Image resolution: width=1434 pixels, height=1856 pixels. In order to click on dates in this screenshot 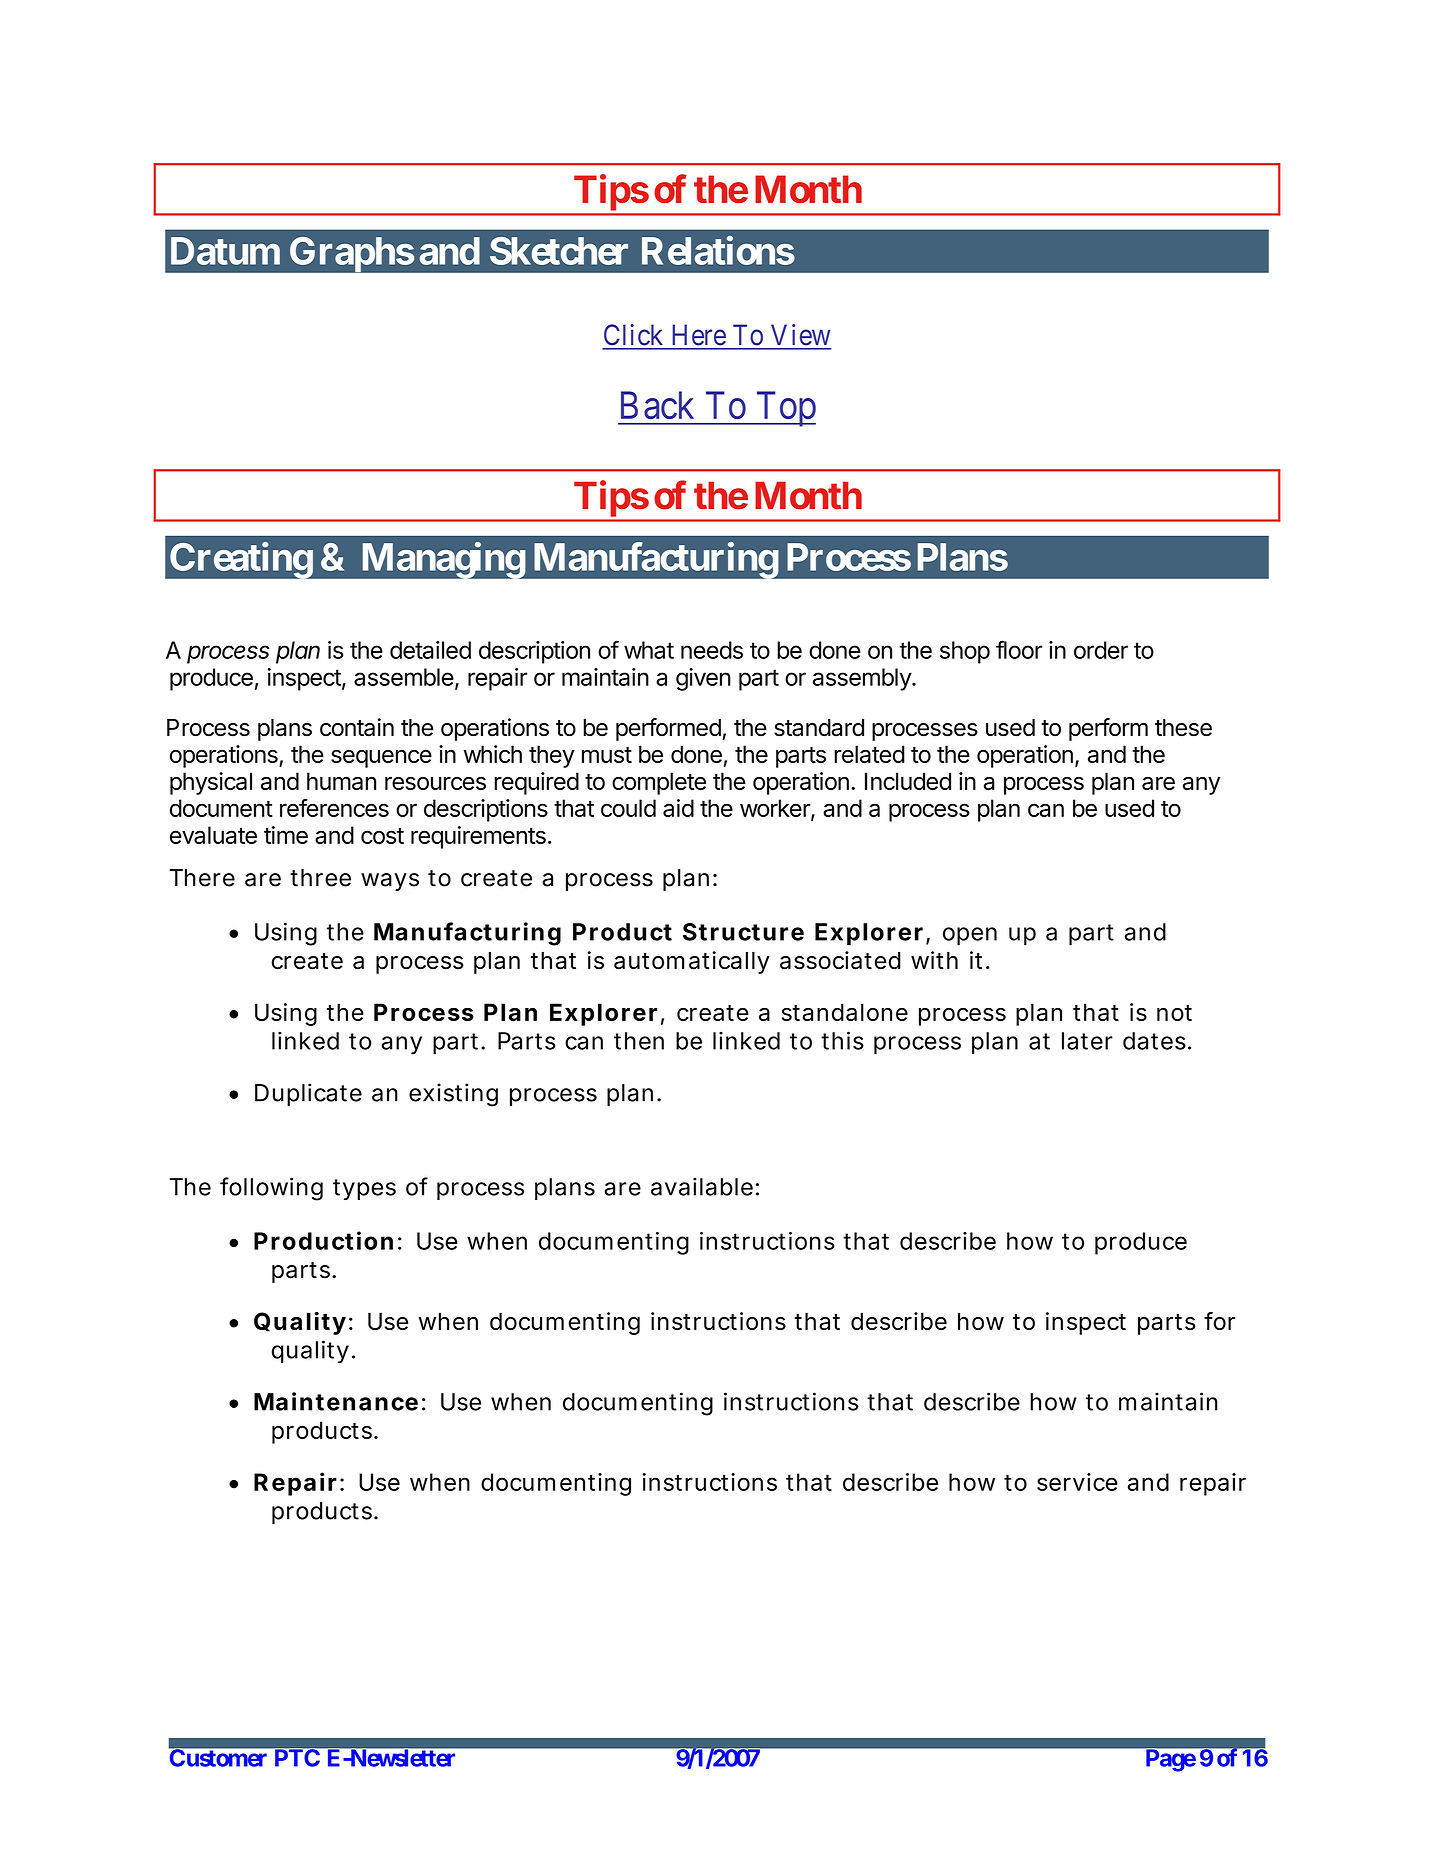, I will do `click(1154, 1041)`.
